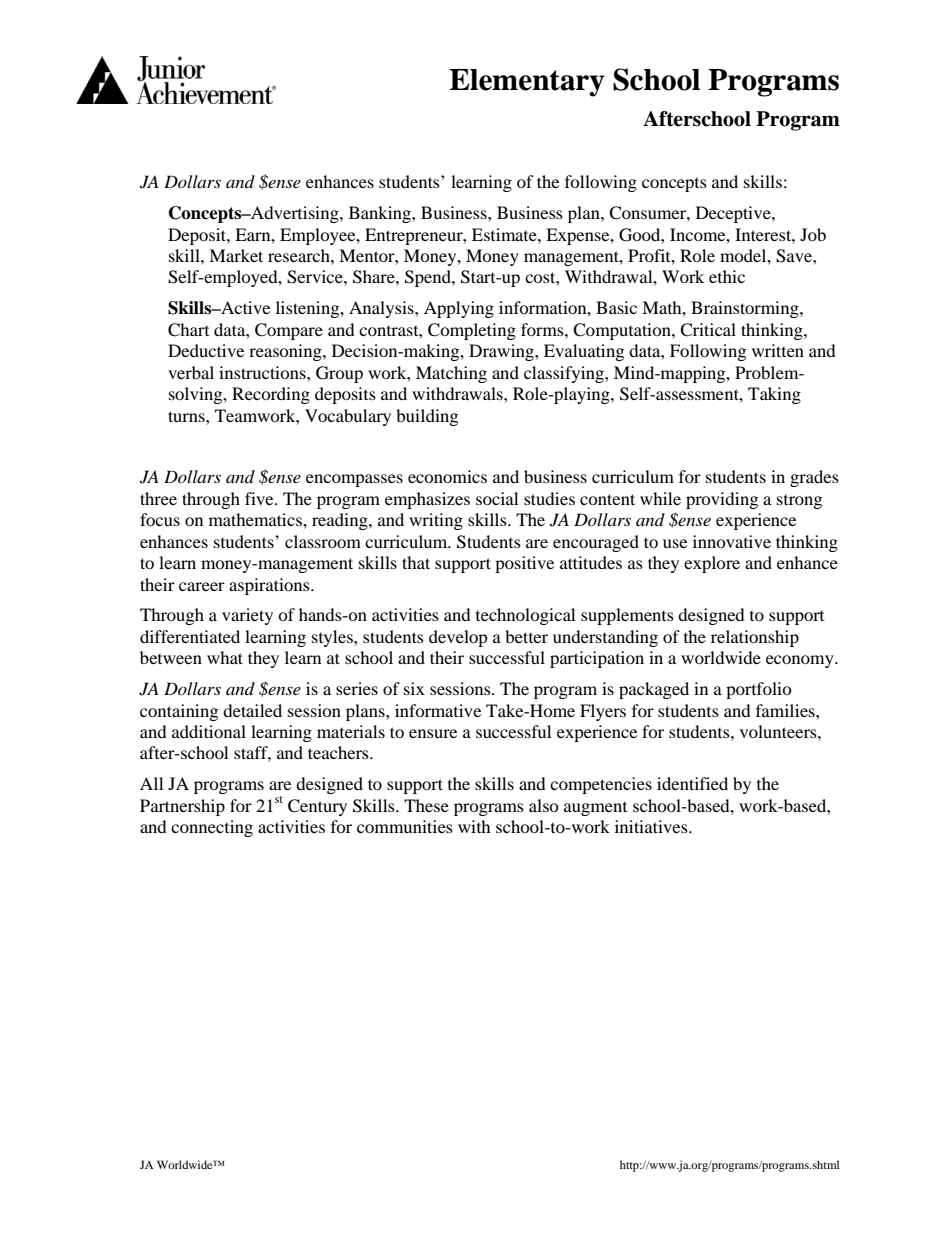 This document has width=952, height=1233. What do you see at coordinates (236, 255) in the document?
I see `Market` at bounding box center [236, 255].
